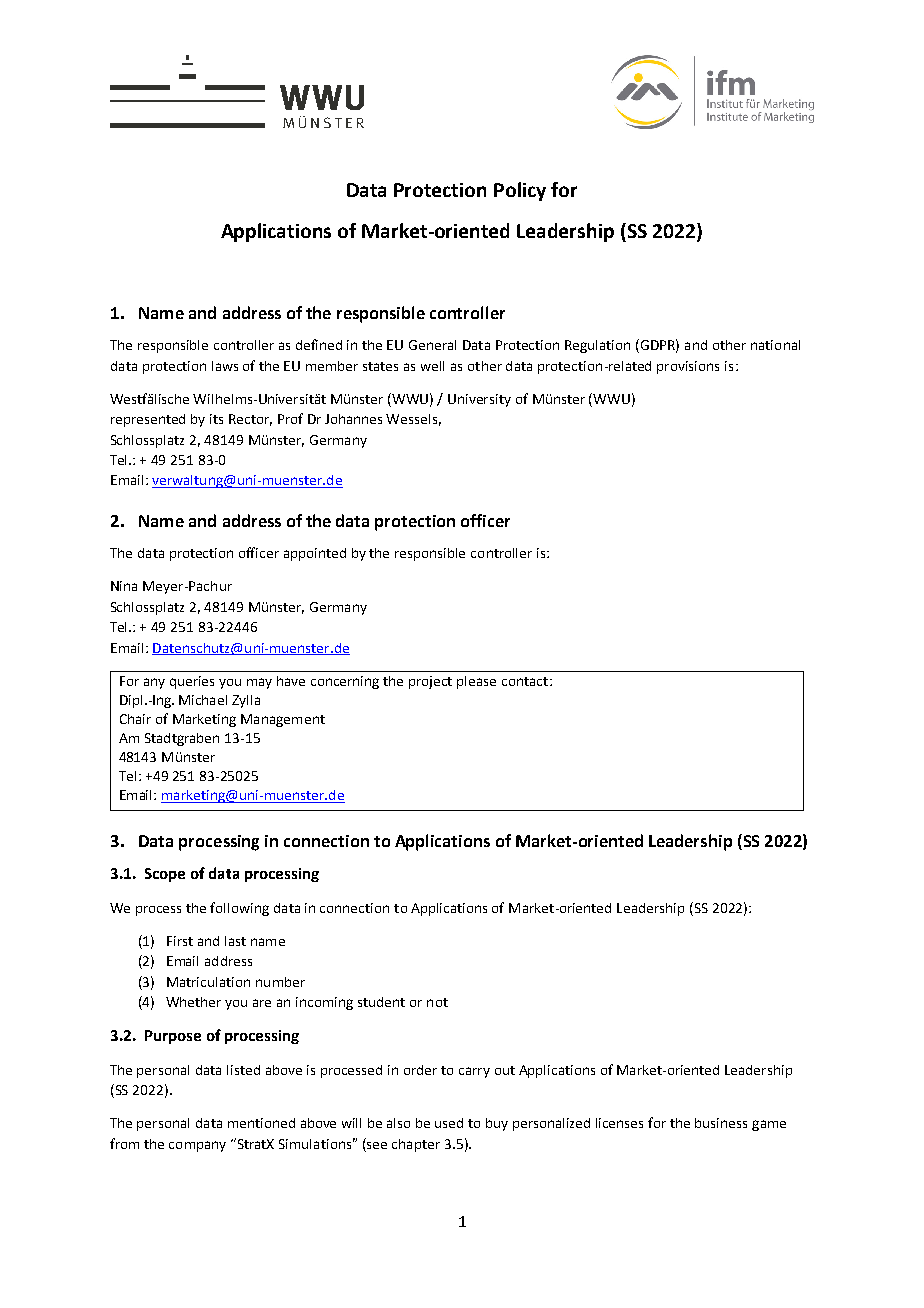 The image size is (924, 1308). I want to click on laws, so click(225, 366).
